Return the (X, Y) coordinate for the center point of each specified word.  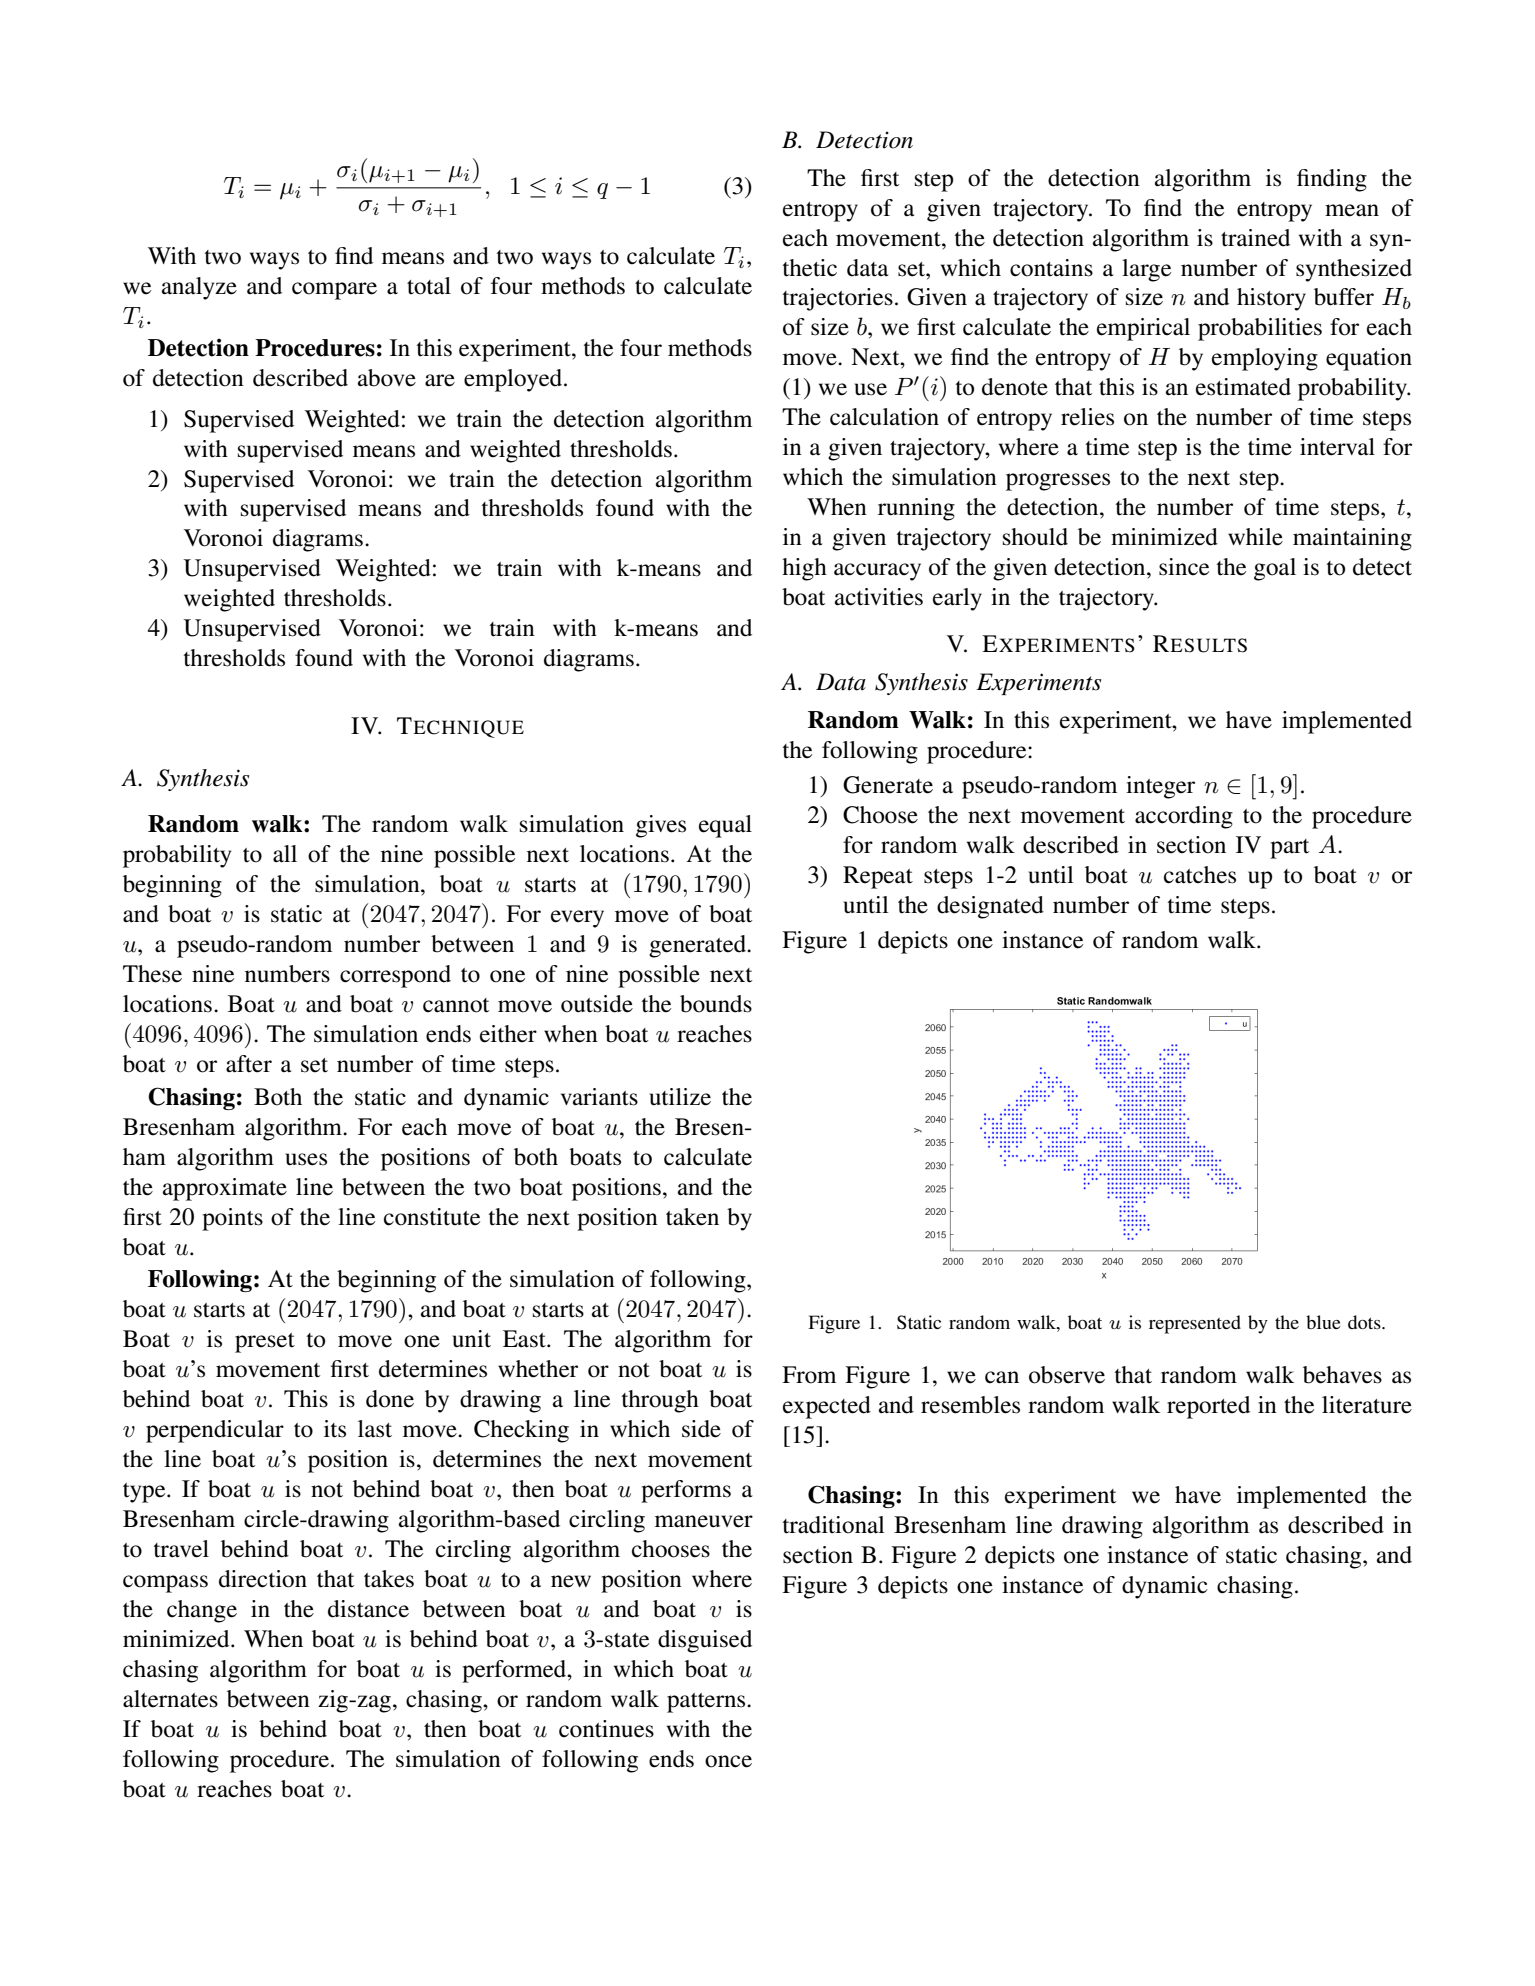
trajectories (838, 299)
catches (1200, 875)
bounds (716, 1004)
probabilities (1260, 329)
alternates (170, 1699)
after (249, 1064)
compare (334, 291)
